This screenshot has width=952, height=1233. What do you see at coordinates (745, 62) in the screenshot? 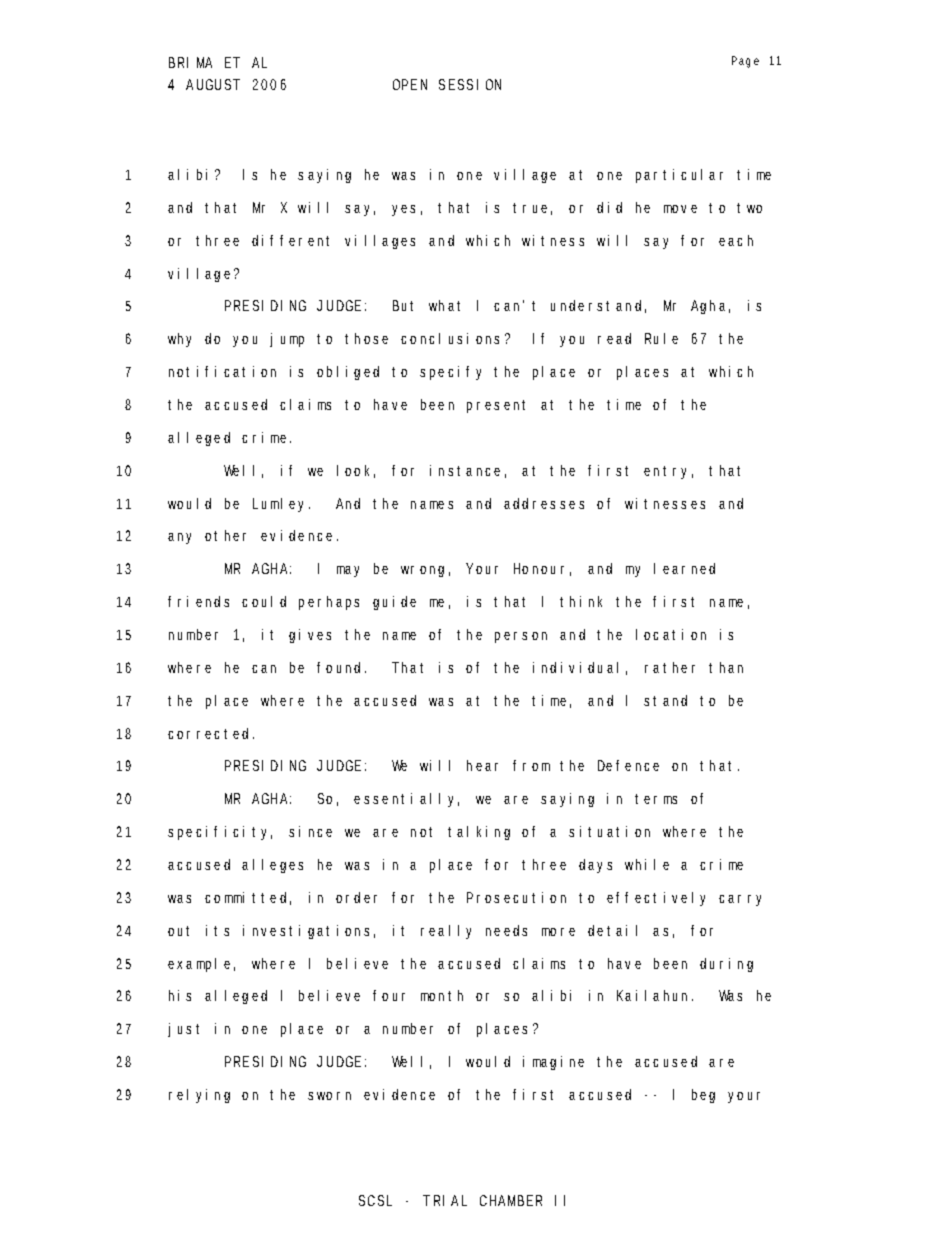
I see `Page` at bounding box center [745, 62].
